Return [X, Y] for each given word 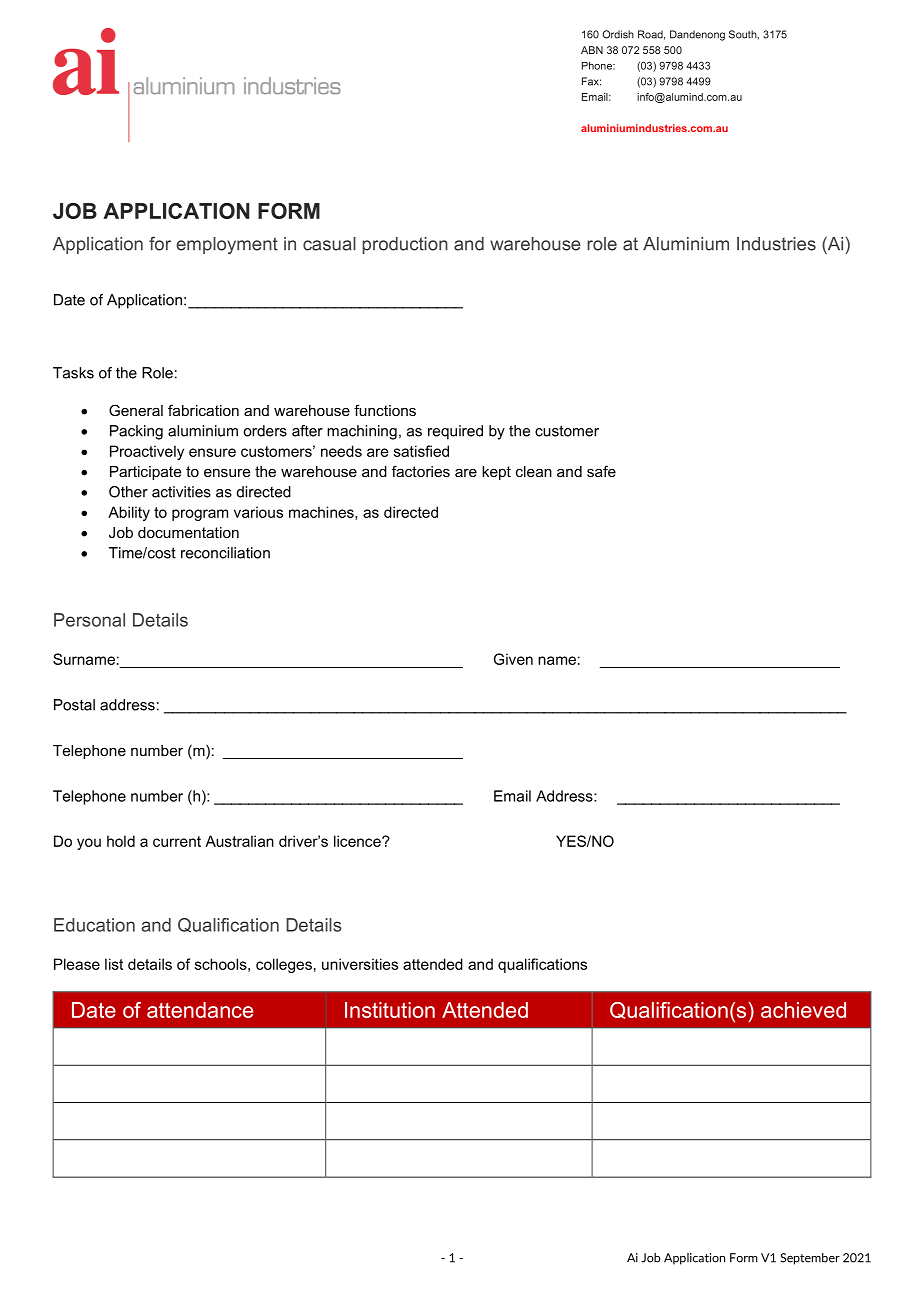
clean [534, 471]
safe [601, 471]
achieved [803, 1010]
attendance [200, 1010]
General [136, 410]
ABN [592, 50]
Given [513, 659]
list [114, 964]
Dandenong [697, 35]
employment [227, 245]
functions [385, 410]
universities [360, 964]
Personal [89, 620]
